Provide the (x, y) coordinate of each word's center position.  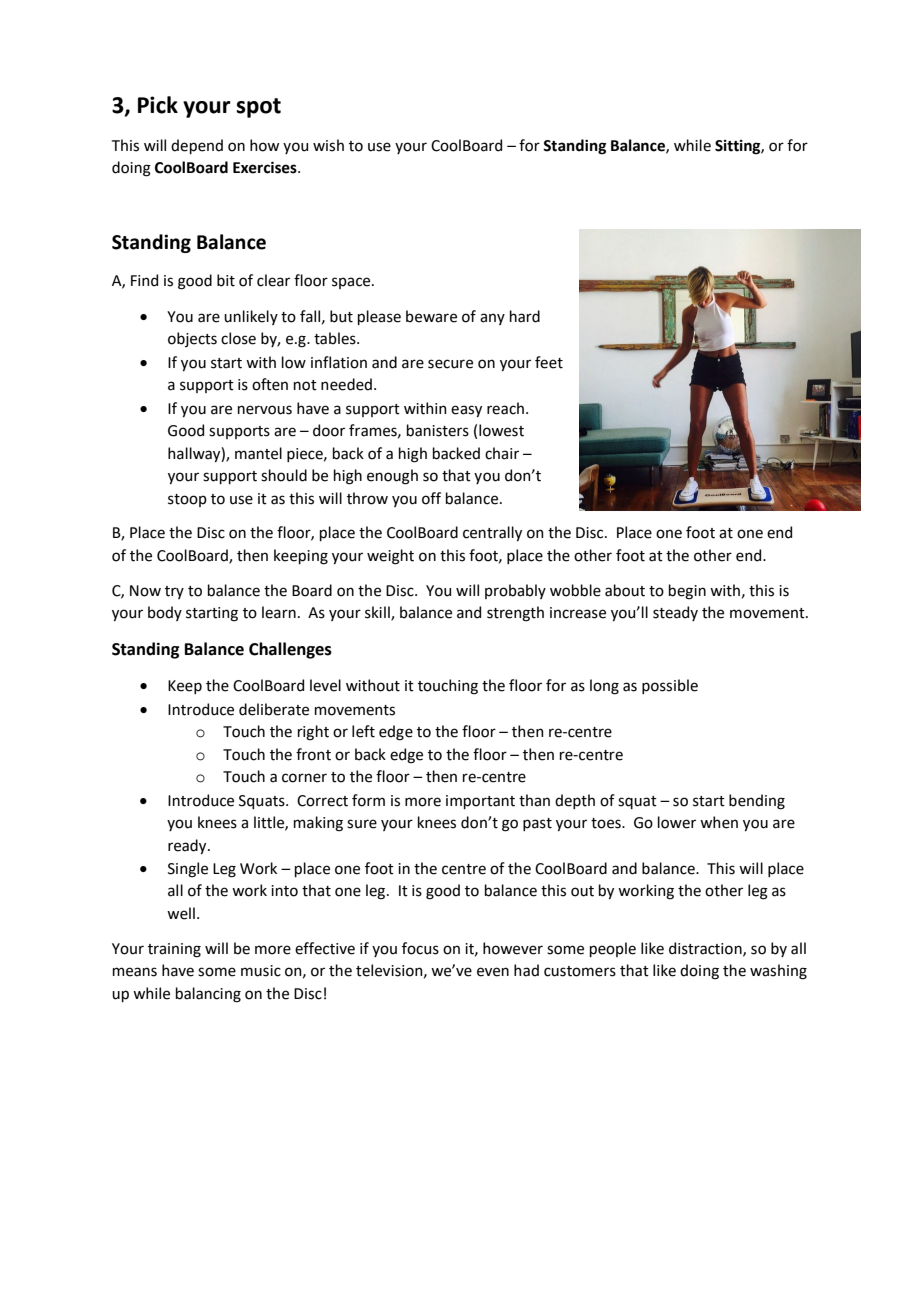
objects (192, 339)
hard (525, 316)
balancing (208, 995)
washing (778, 972)
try (174, 592)
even (493, 972)
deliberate (274, 709)
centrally (492, 533)
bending (757, 802)
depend (197, 146)
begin (687, 592)
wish (328, 145)
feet (549, 362)
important (480, 802)
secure (450, 364)
